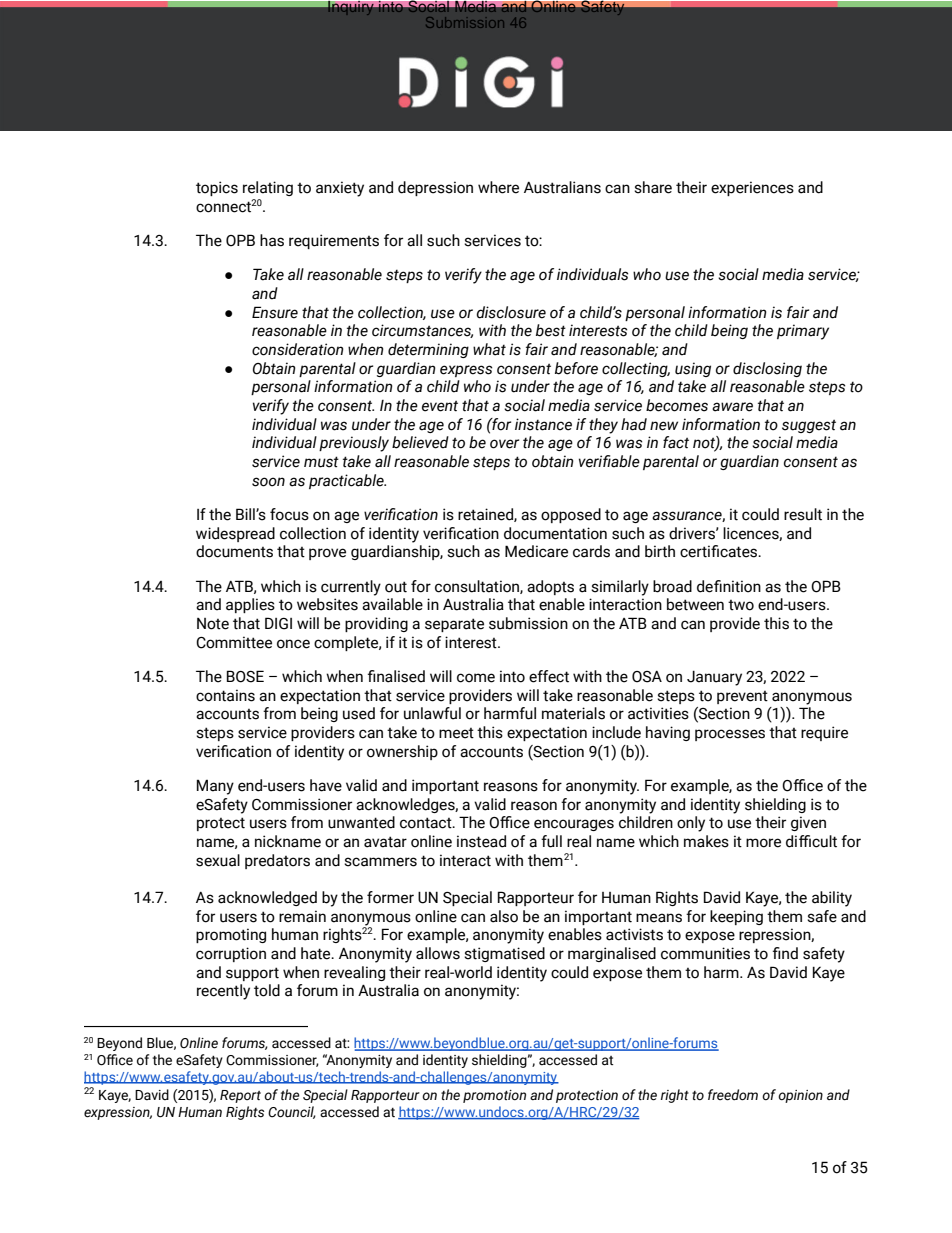 This document has width=952, height=1233. What do you see at coordinates (549, 676) in the document?
I see `effect` at bounding box center [549, 676].
